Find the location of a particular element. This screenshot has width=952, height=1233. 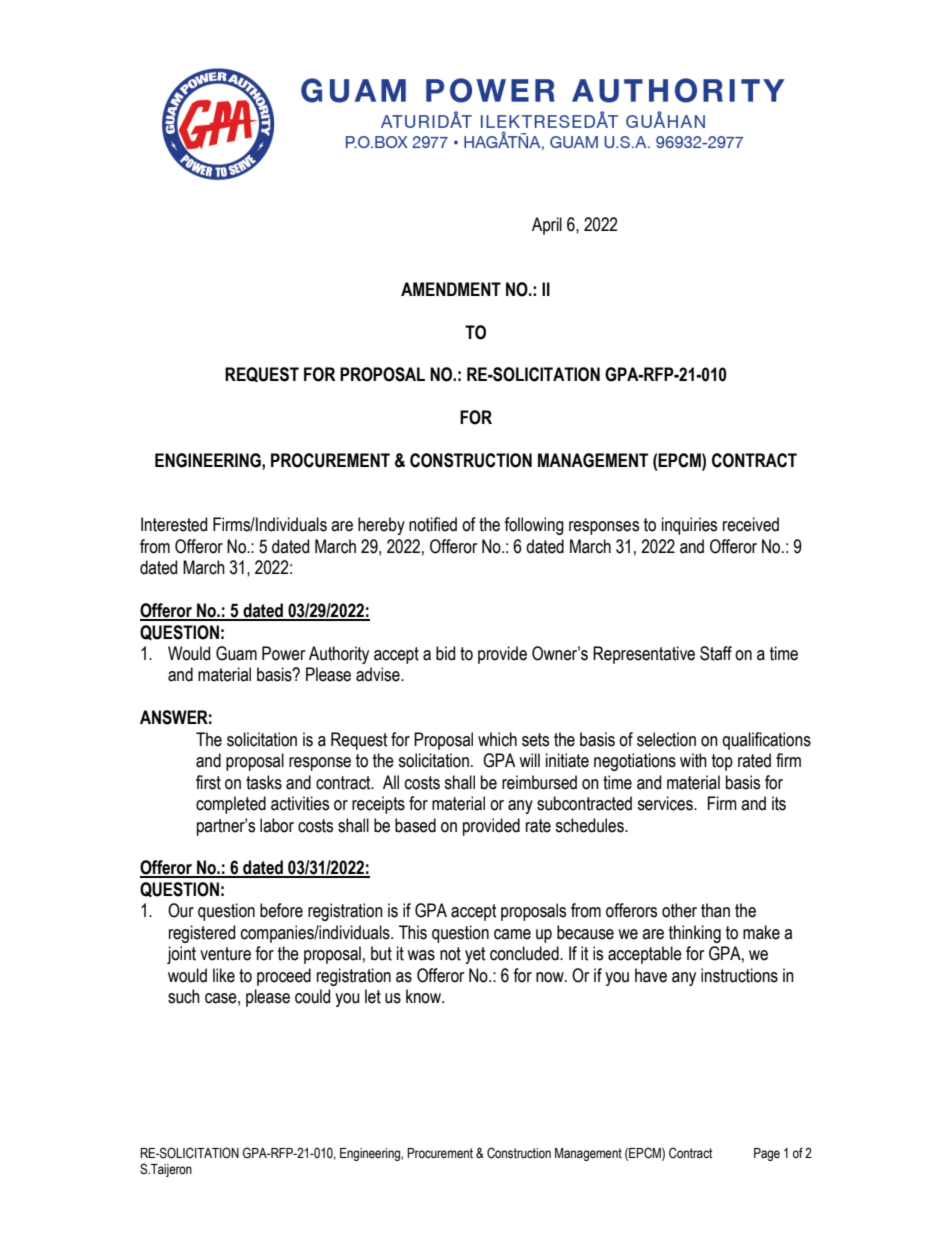

April is located at coordinates (547, 226).
